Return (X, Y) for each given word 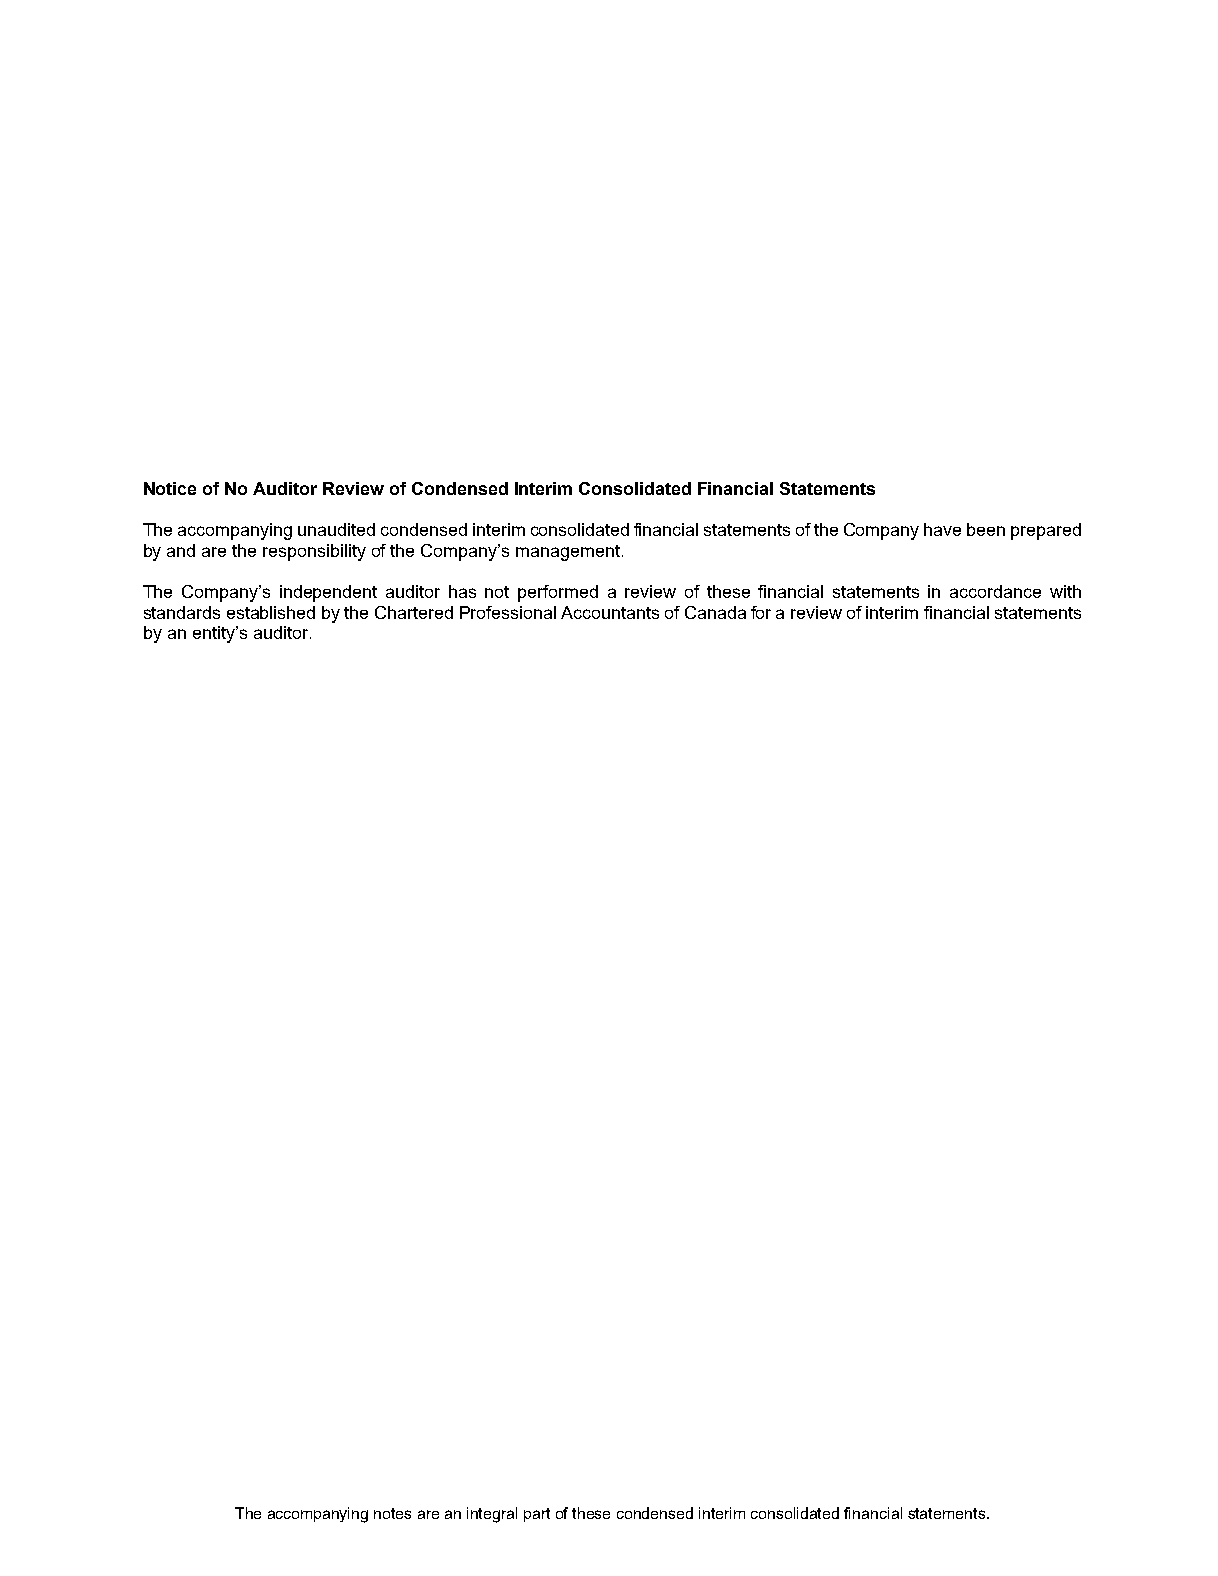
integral (492, 1515)
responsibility (314, 552)
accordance (995, 591)
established (271, 612)
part (537, 1515)
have (942, 529)
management (569, 553)
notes (392, 1513)
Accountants (610, 612)
